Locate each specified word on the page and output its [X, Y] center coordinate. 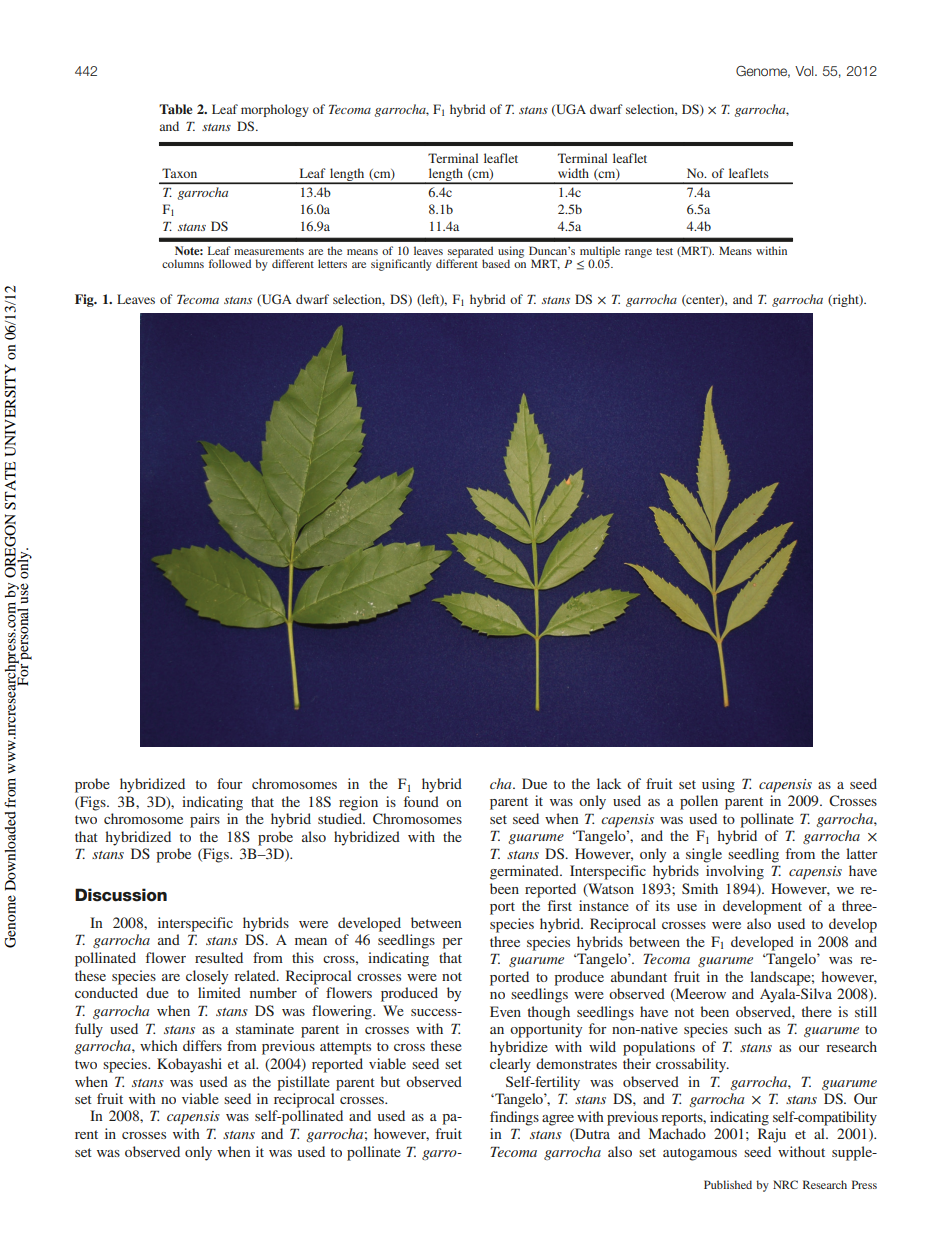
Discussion [121, 895]
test [664, 251]
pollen [699, 802]
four [230, 783]
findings [514, 1118]
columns [183, 263]
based [496, 263]
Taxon [179, 173]
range [638, 253]
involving [735, 872]
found [421, 801]
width [573, 173]
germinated [525, 872]
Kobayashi [189, 1065]
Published [728, 1184]
